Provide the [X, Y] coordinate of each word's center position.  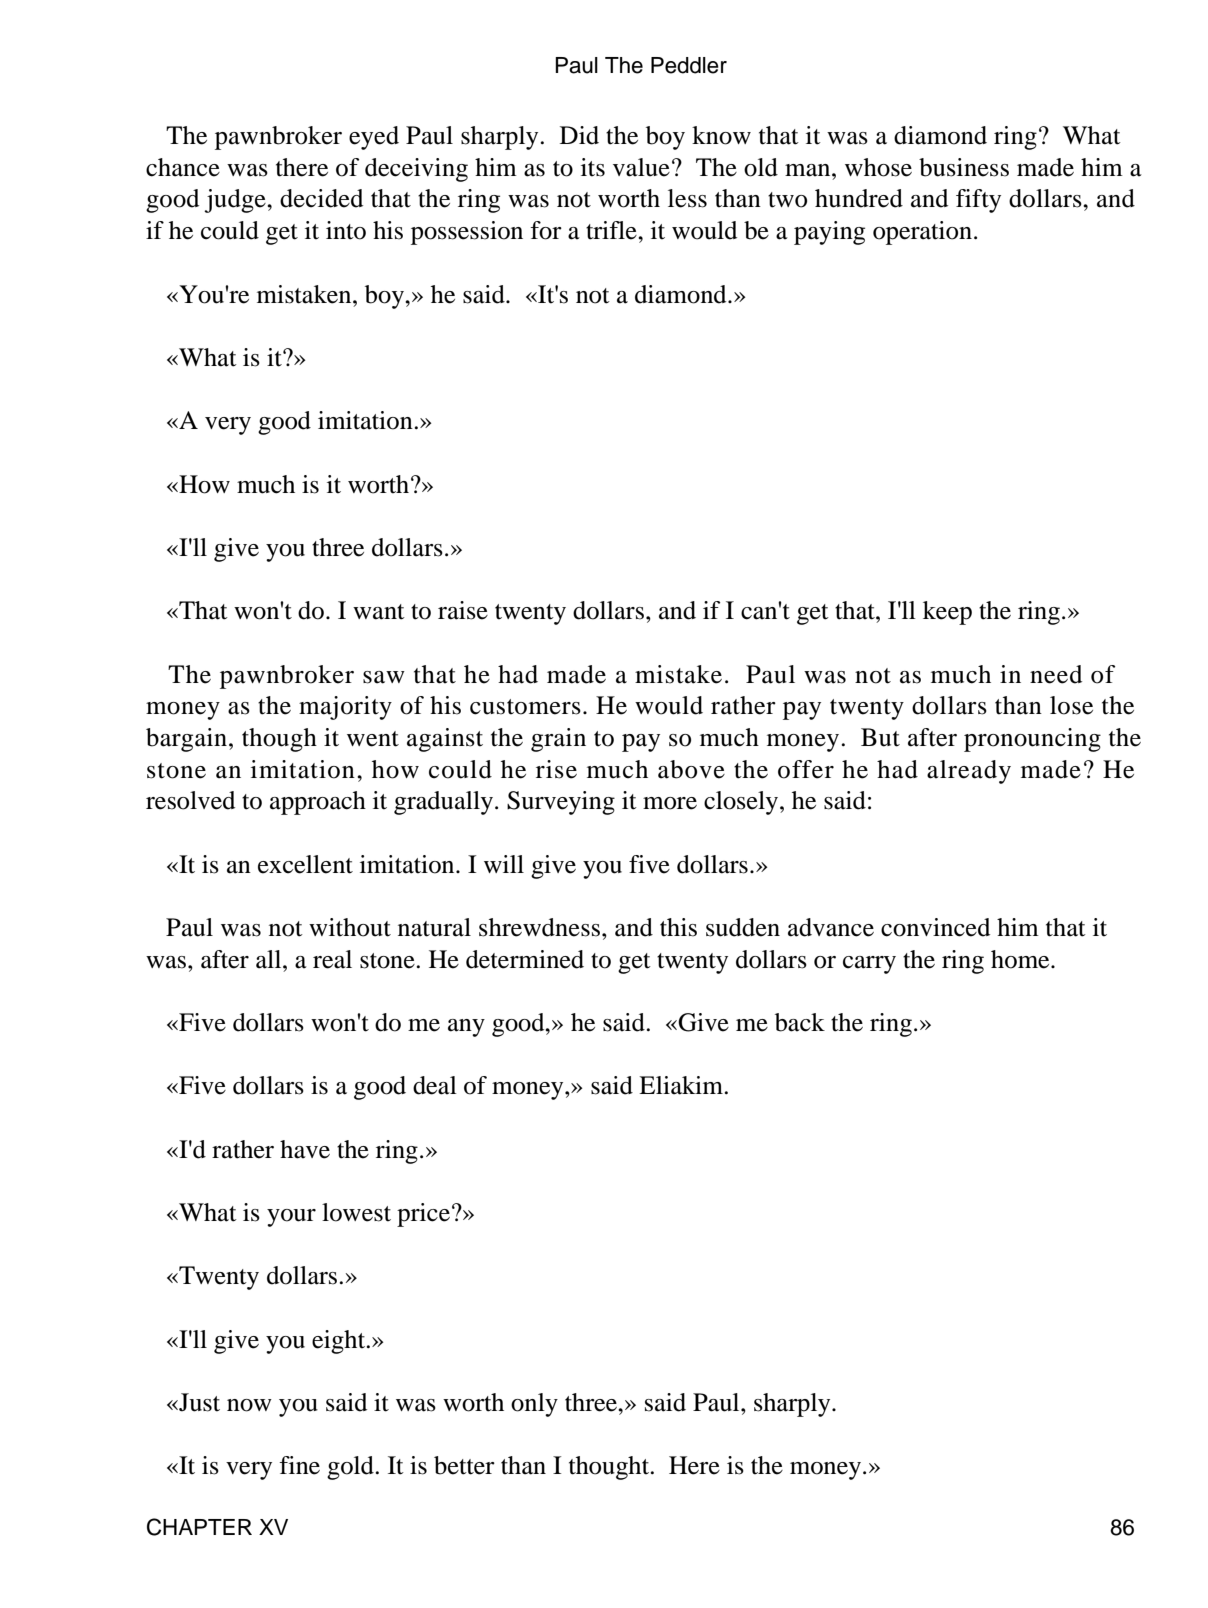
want [379, 612]
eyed [374, 138]
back [800, 1022]
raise [463, 610]
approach [318, 803]
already [969, 772]
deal [435, 1085]
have [305, 1149]
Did [579, 135]
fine [299, 1465]
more [670, 803]
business [964, 167]
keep [947, 613]
